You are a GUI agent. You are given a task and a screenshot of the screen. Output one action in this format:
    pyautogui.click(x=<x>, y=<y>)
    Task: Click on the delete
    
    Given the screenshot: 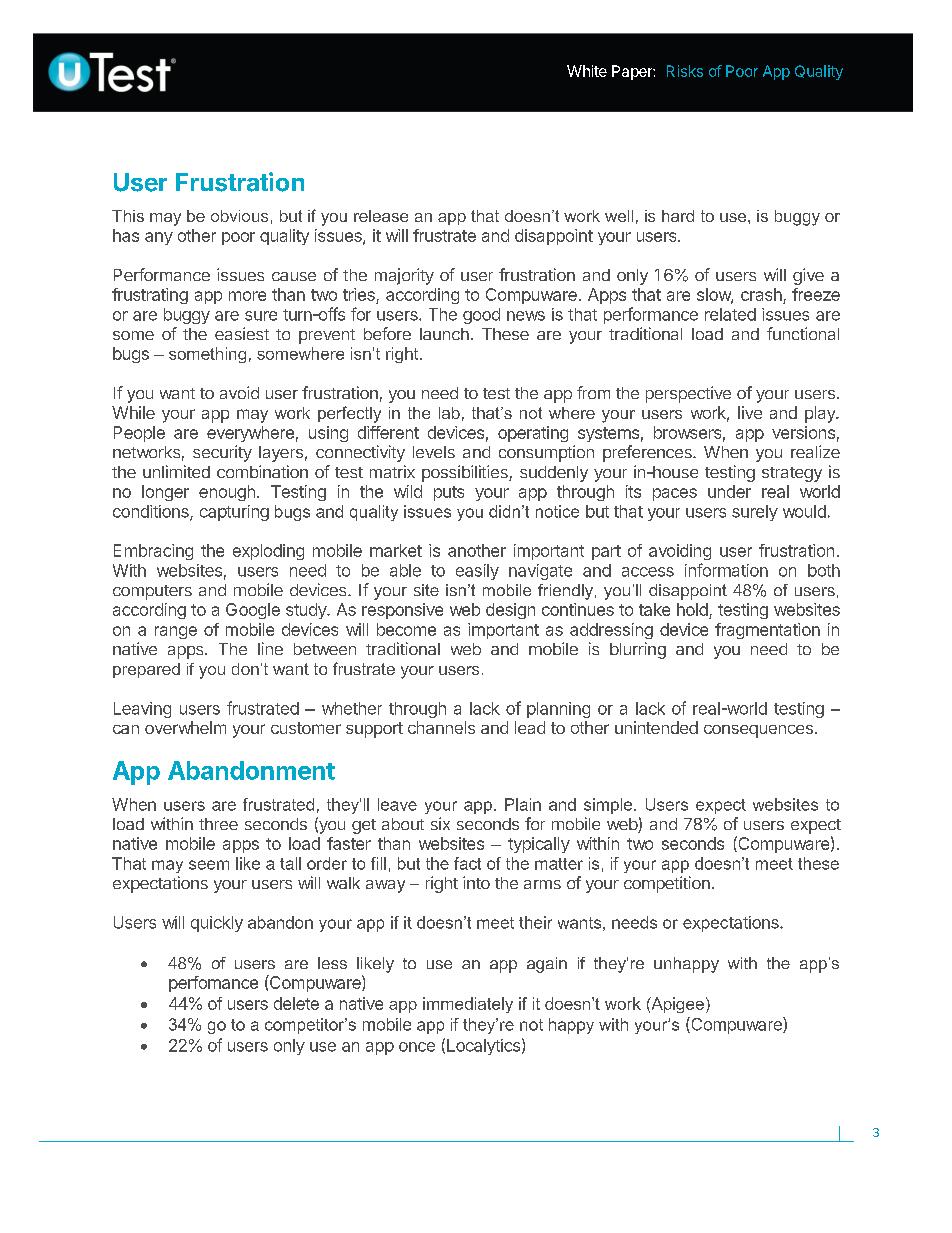 What is the action you would take?
    pyautogui.click(x=296, y=1003)
